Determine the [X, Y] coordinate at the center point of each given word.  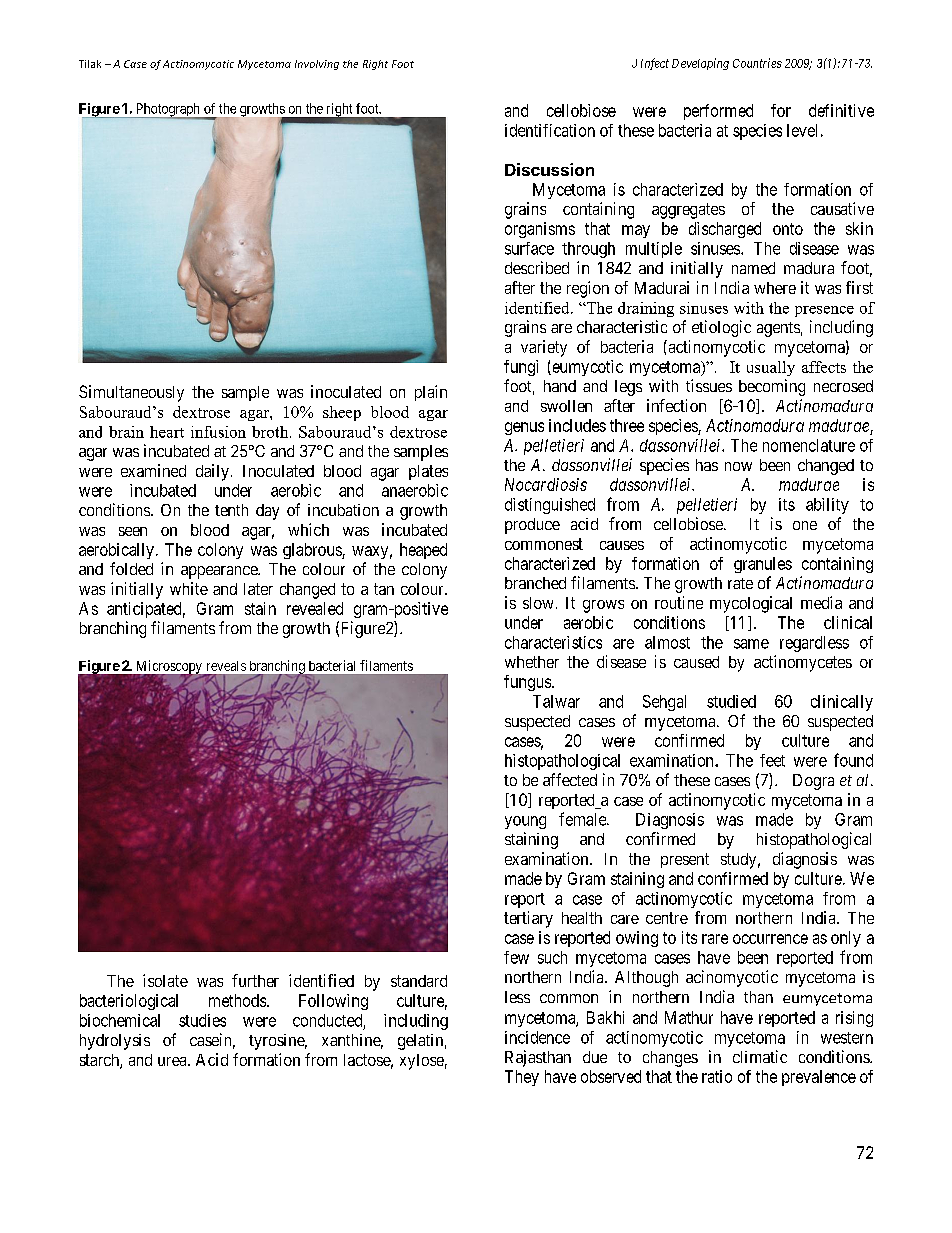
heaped [423, 551]
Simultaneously [131, 393]
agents [778, 329]
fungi [521, 368]
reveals [226, 666]
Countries [757, 63]
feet [772, 760]
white [189, 588]
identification [550, 130]
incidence [537, 1037]
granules [763, 565]
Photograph [167, 111]
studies [202, 1020]
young [525, 822]
